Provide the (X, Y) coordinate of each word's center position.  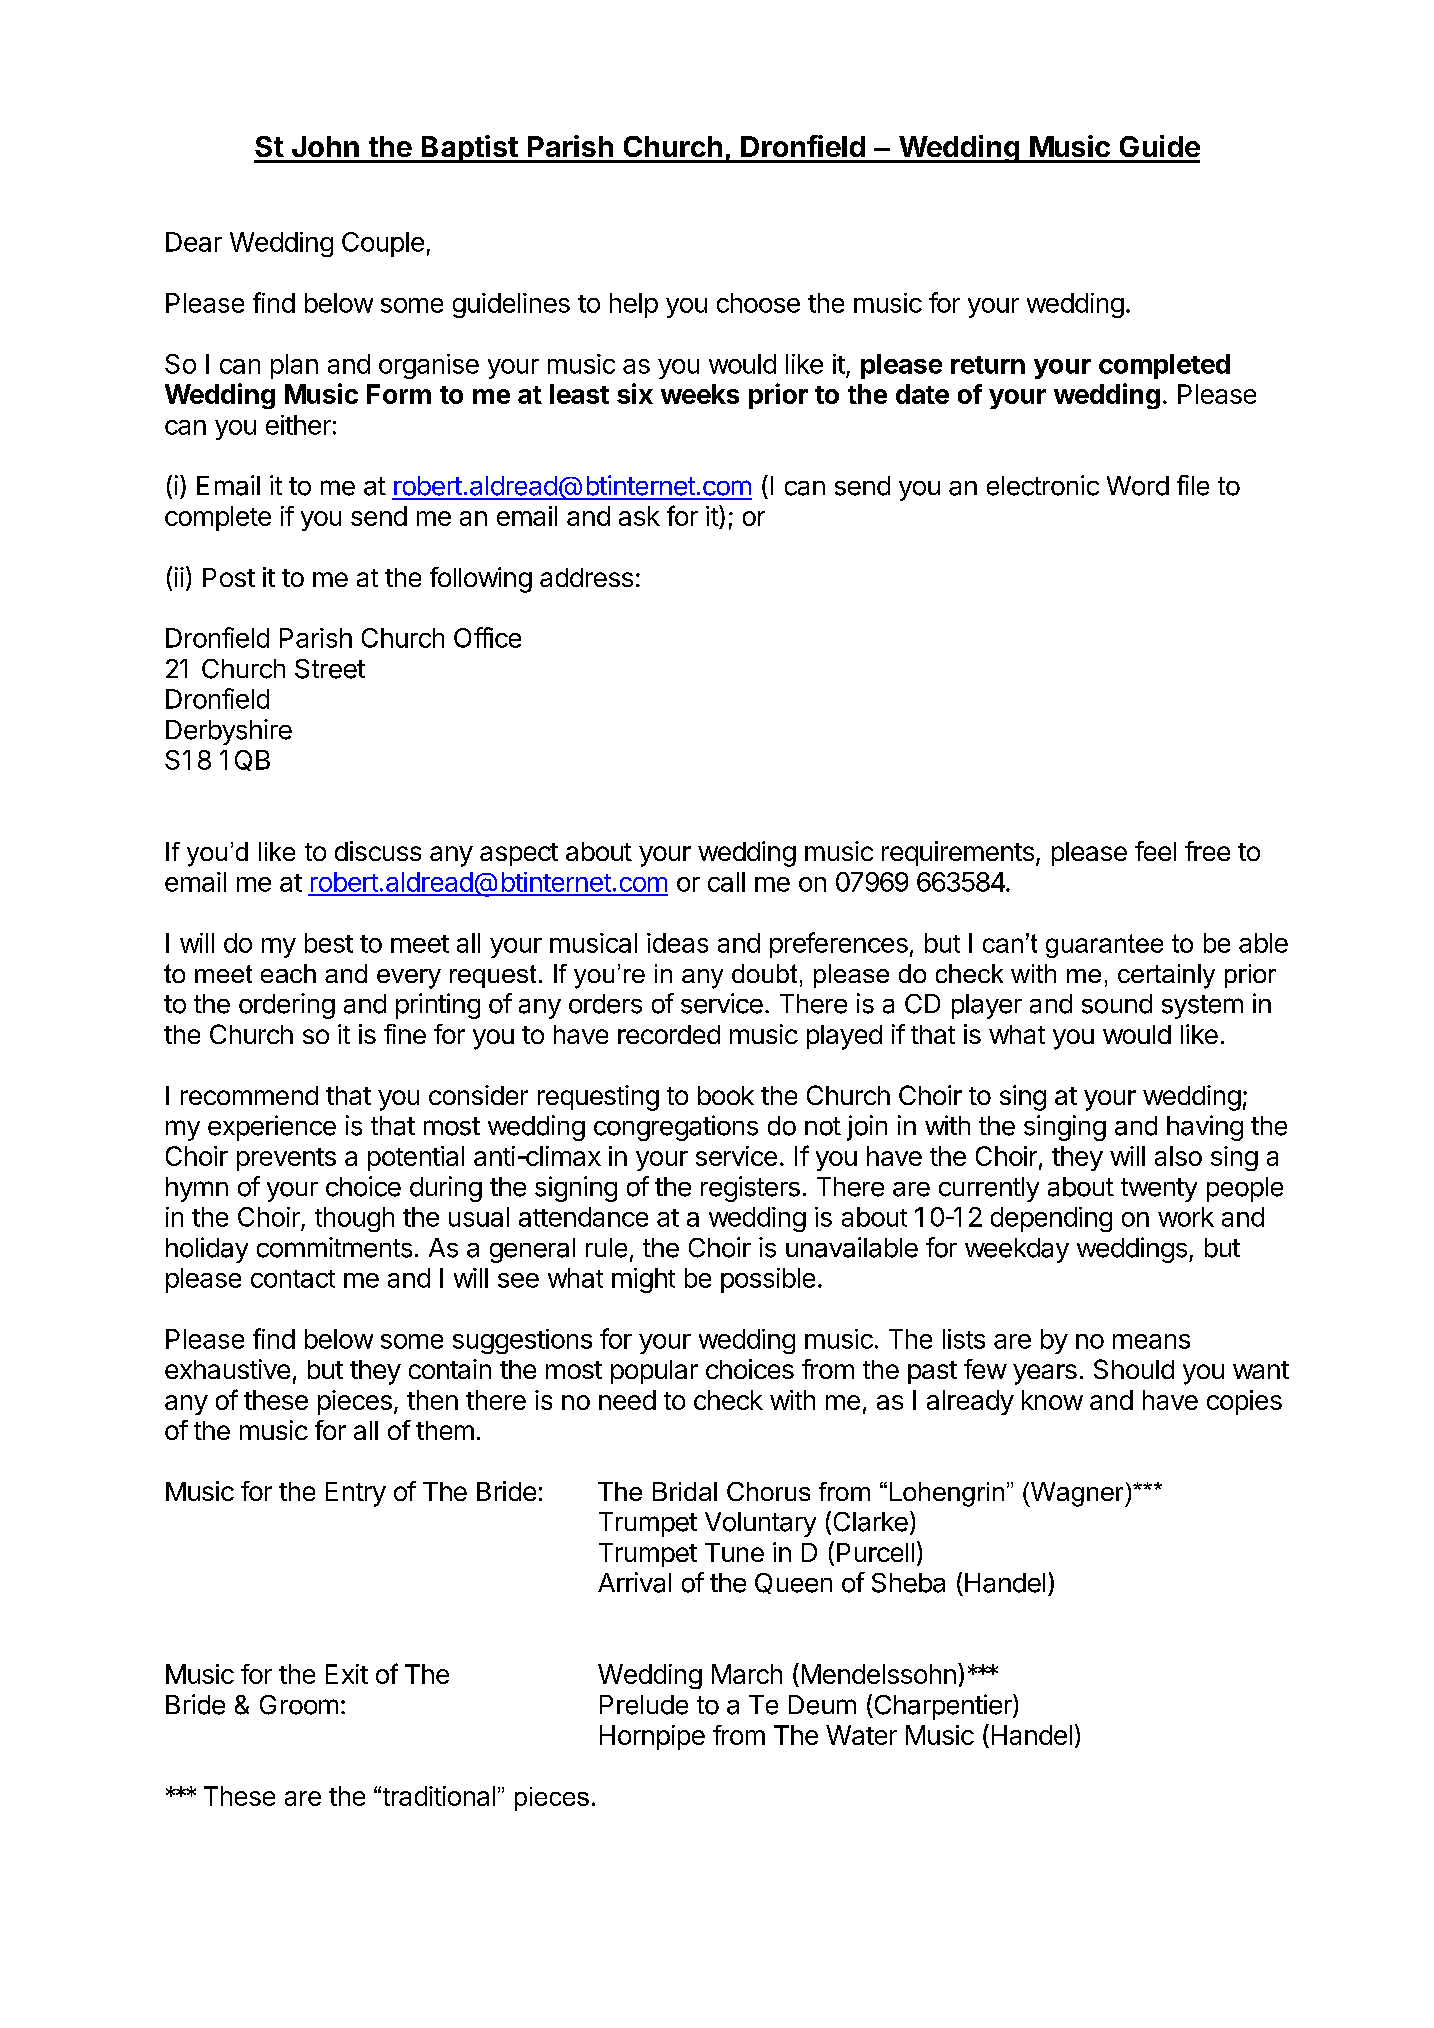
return (988, 365)
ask (639, 516)
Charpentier (943, 1707)
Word (1138, 486)
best (329, 943)
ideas (677, 943)
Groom (299, 1705)
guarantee (1104, 946)
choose (758, 303)
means (1151, 1341)
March (747, 1674)
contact (293, 1279)
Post (229, 577)
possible (768, 1280)
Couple (383, 244)
